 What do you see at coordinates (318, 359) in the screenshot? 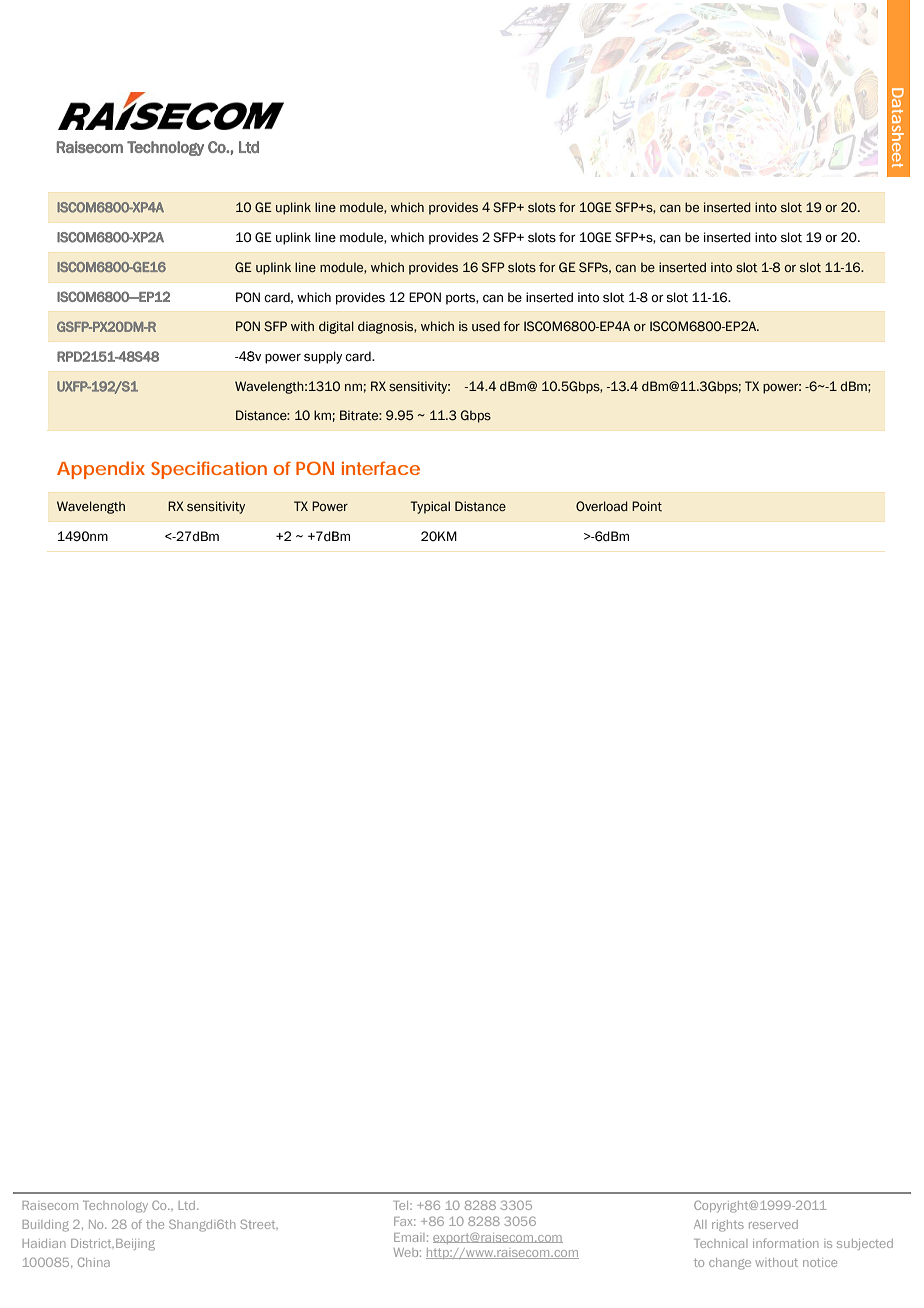
I see `supp` at bounding box center [318, 359].
